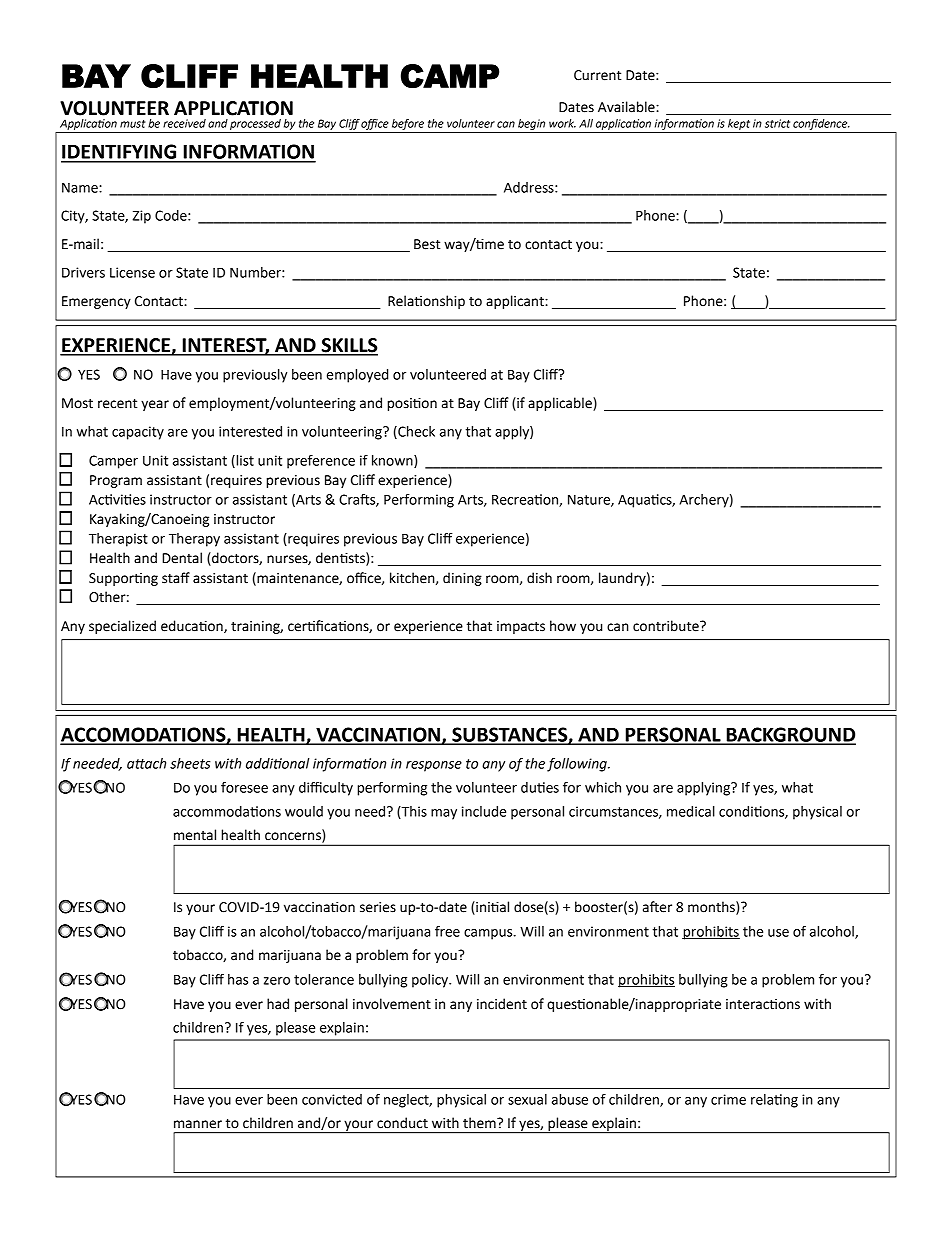  Describe the element at coordinates (184, 123) in the document. I see `received` at that location.
